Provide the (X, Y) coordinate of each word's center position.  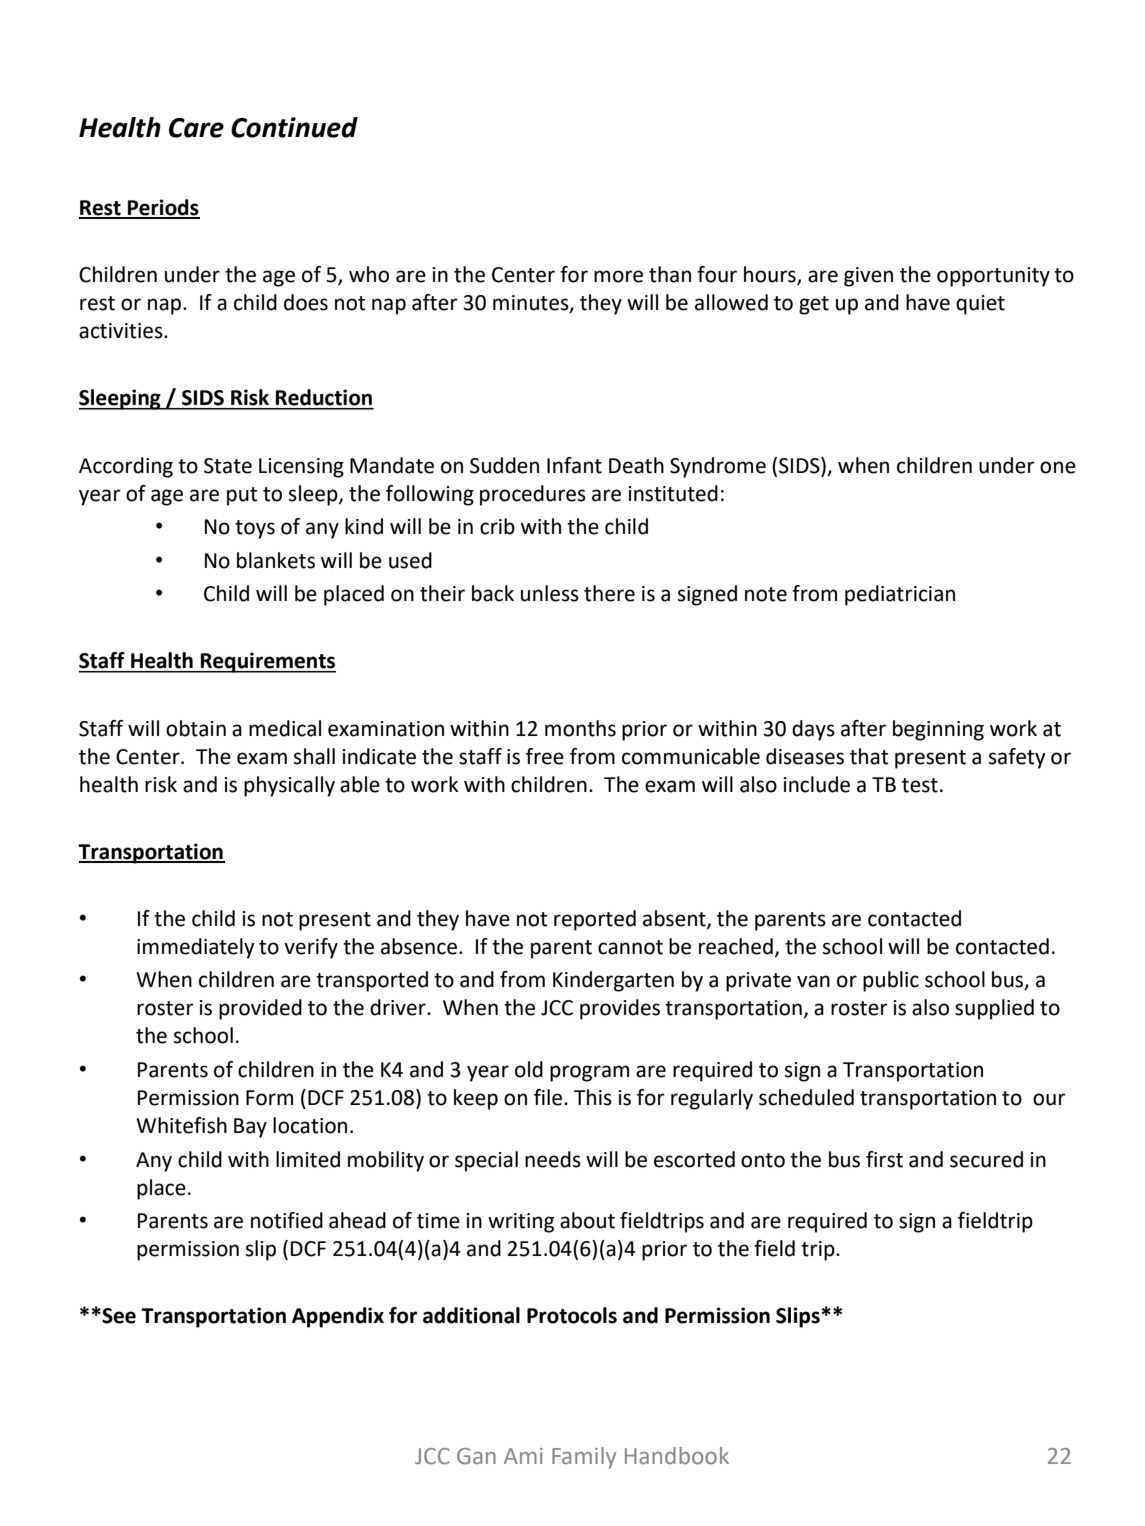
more (618, 276)
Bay (250, 1128)
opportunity (993, 277)
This (593, 1097)
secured (986, 1159)
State (228, 466)
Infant (574, 465)
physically (289, 786)
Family (584, 1458)
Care (196, 128)
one (1058, 467)
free (545, 756)
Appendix (338, 1317)
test (920, 785)
